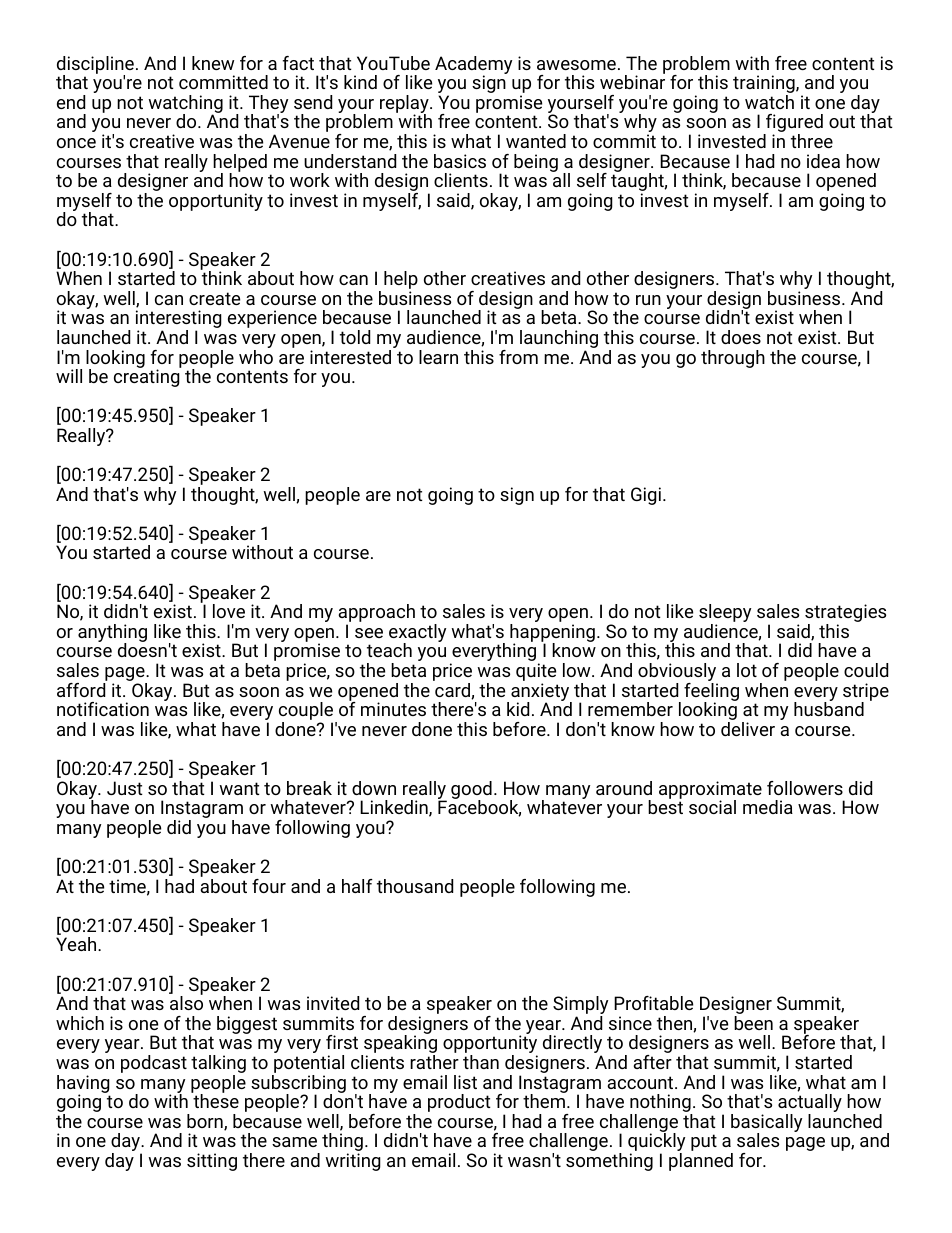  What do you see at coordinates (765, 85) in the document?
I see `training` at bounding box center [765, 85].
